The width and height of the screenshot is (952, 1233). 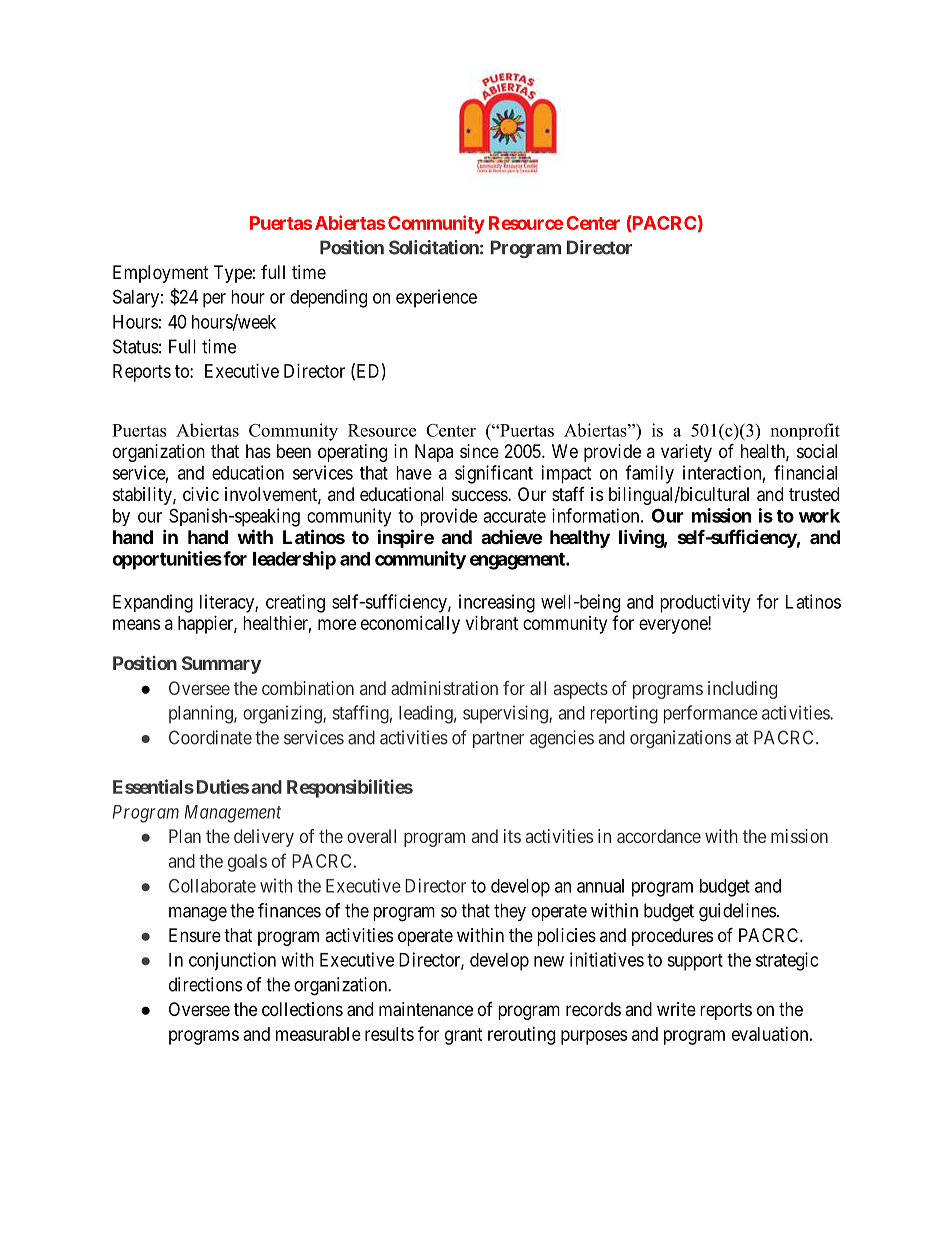 What do you see at coordinates (742, 690) in the screenshot?
I see `including` at bounding box center [742, 690].
